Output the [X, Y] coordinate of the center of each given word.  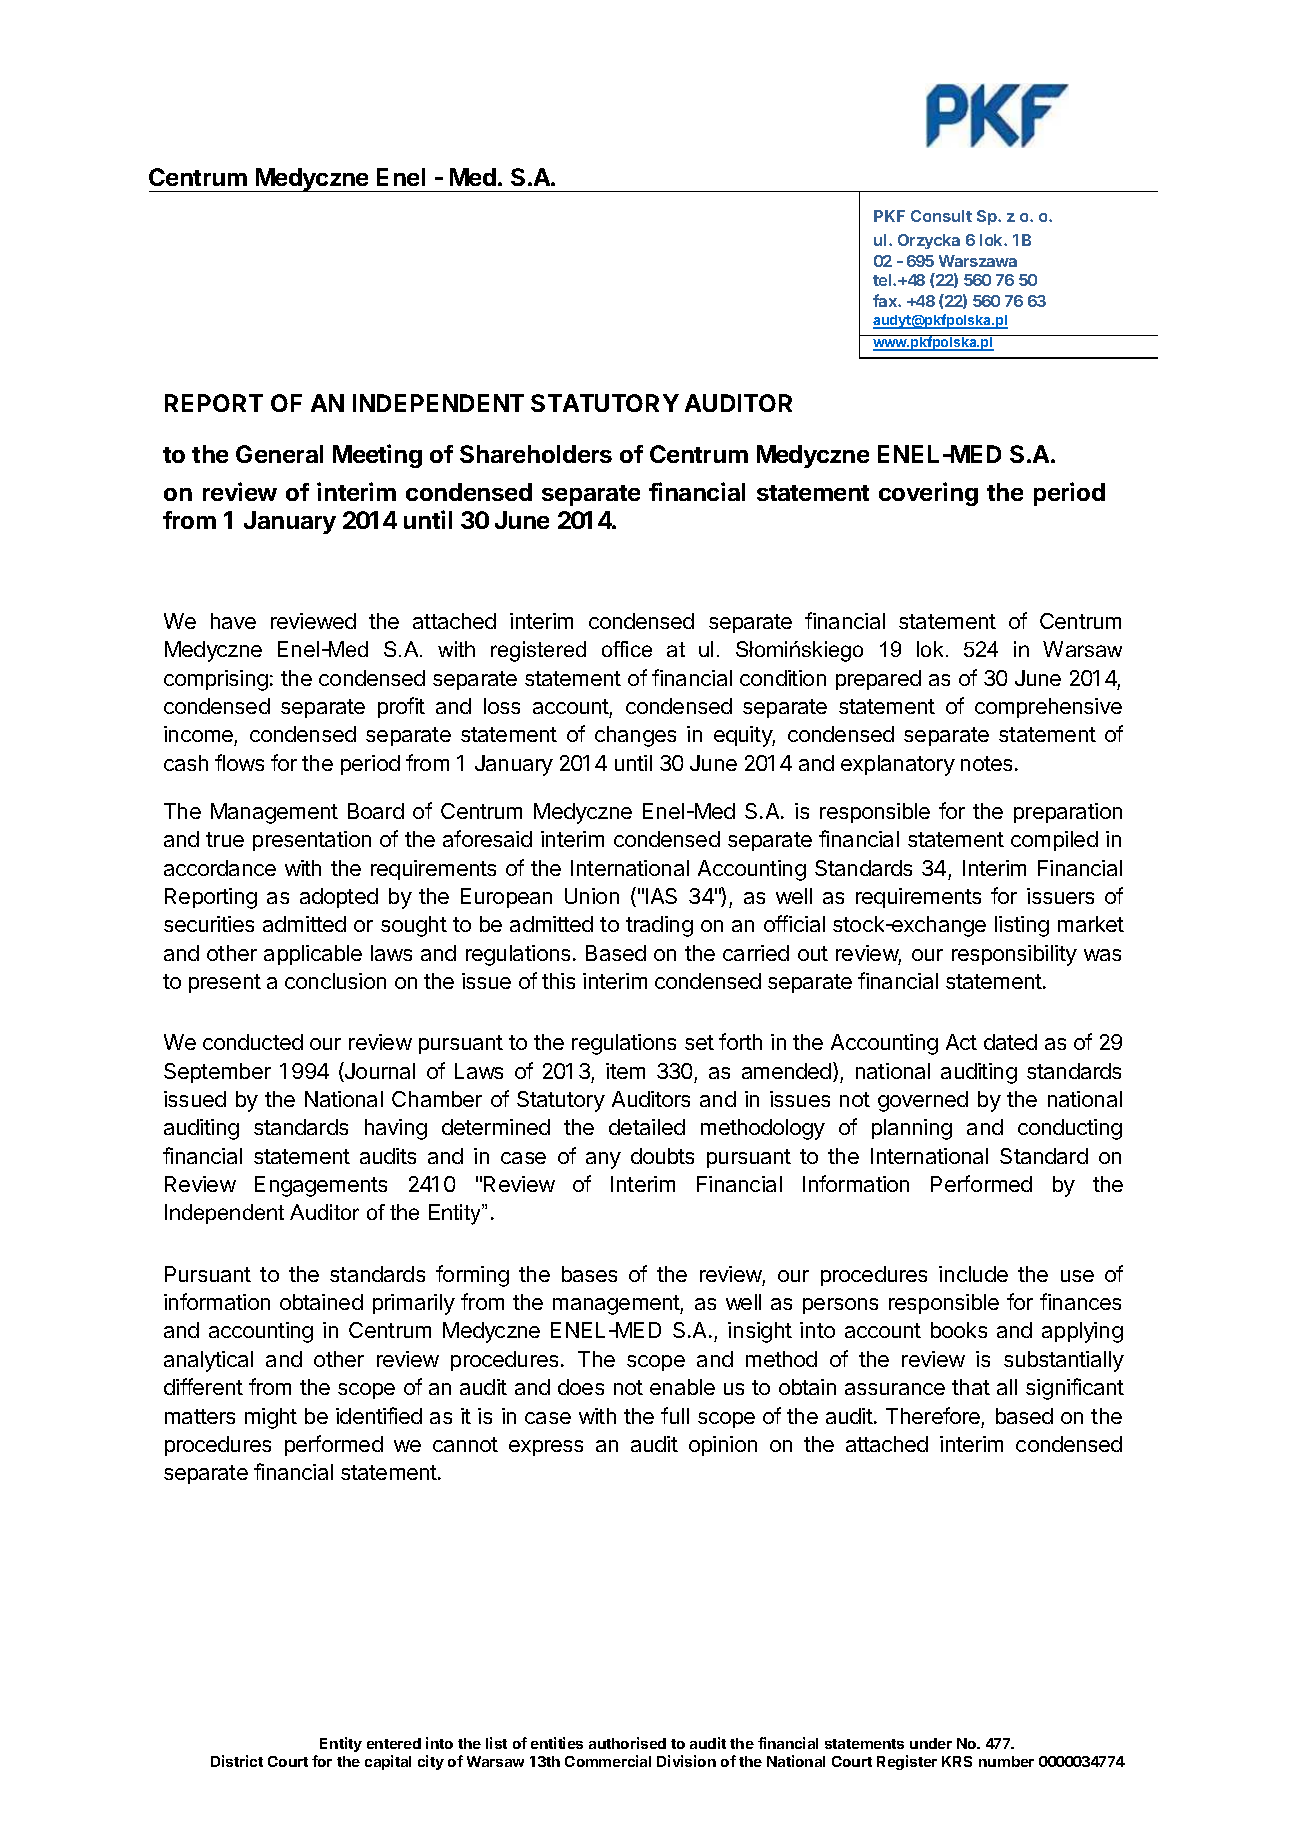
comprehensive [1048, 708]
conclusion [335, 981]
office [627, 649]
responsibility [1014, 955]
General [279, 454]
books [959, 1330]
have [233, 621]
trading [659, 926]
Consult [941, 216]
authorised [627, 1743]
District [237, 1761]
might [271, 1418]
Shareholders [536, 454]
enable [682, 1387]
